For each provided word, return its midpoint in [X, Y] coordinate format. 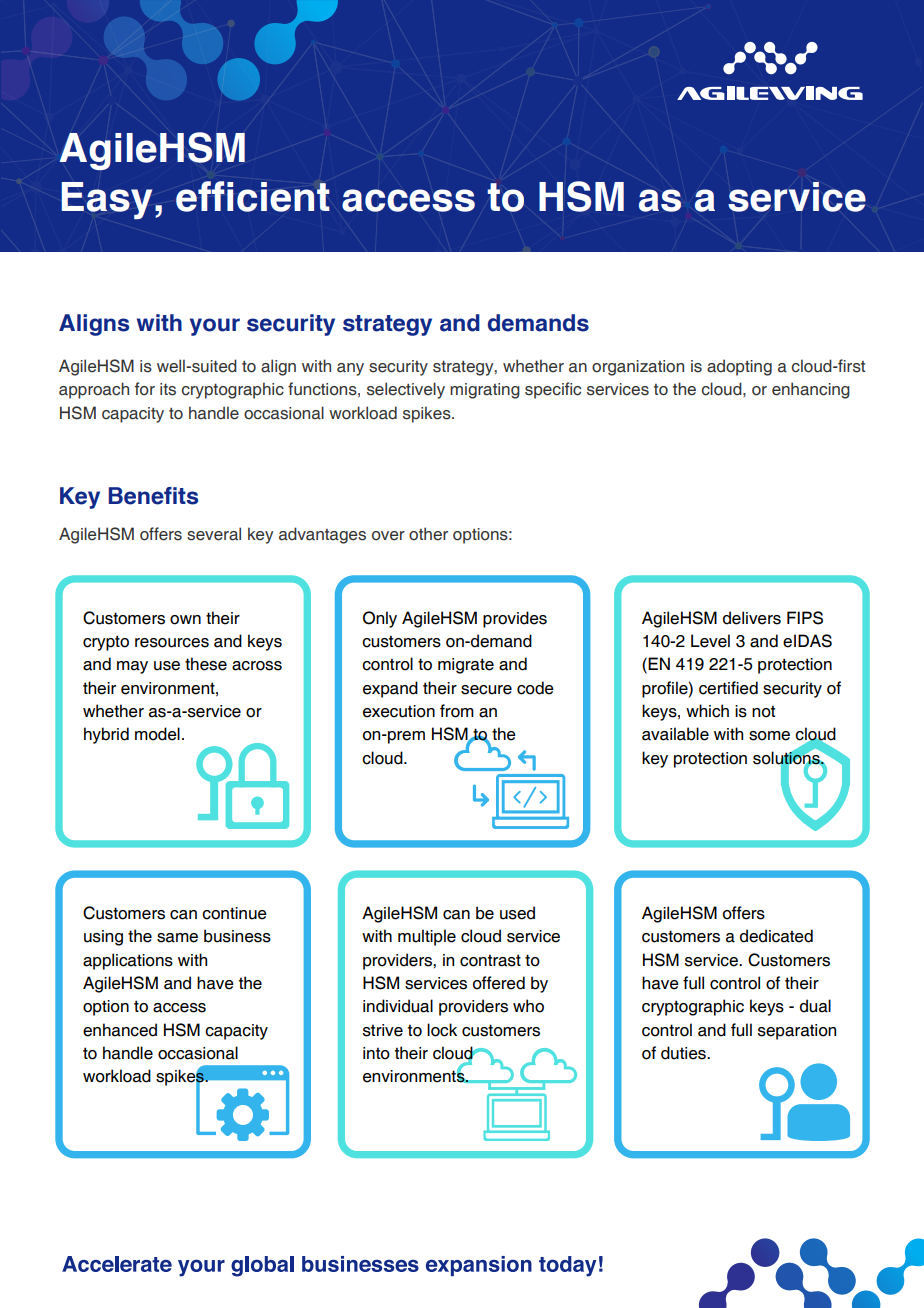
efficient [253, 196]
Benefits [153, 496]
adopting [739, 367]
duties [684, 1053]
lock [442, 1030]
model [157, 734]
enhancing [811, 390]
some [769, 736]
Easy [106, 200]
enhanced [120, 1030]
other [428, 534]
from [457, 711]
